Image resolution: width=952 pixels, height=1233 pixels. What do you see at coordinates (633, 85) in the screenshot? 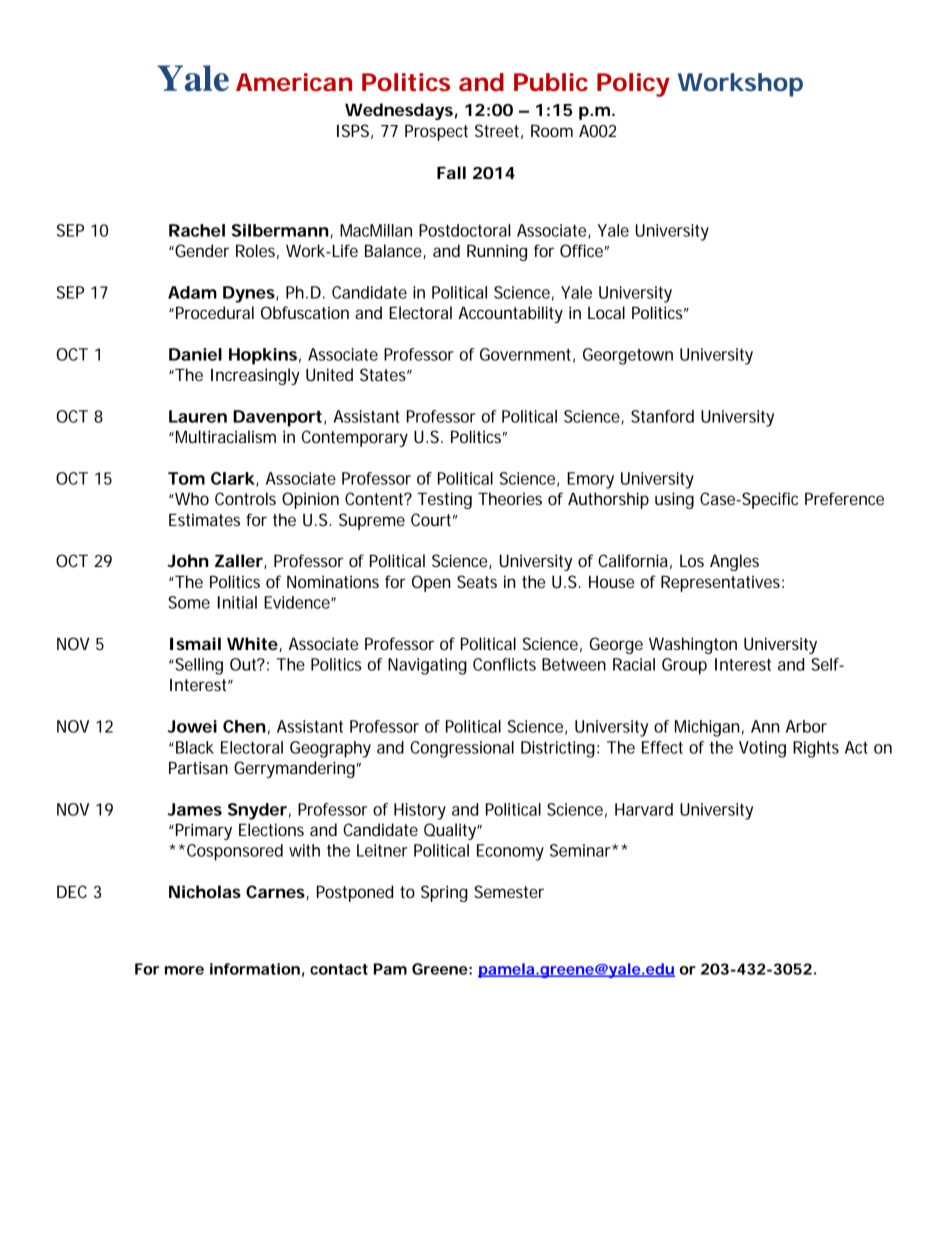
I see `Policy` at bounding box center [633, 85].
